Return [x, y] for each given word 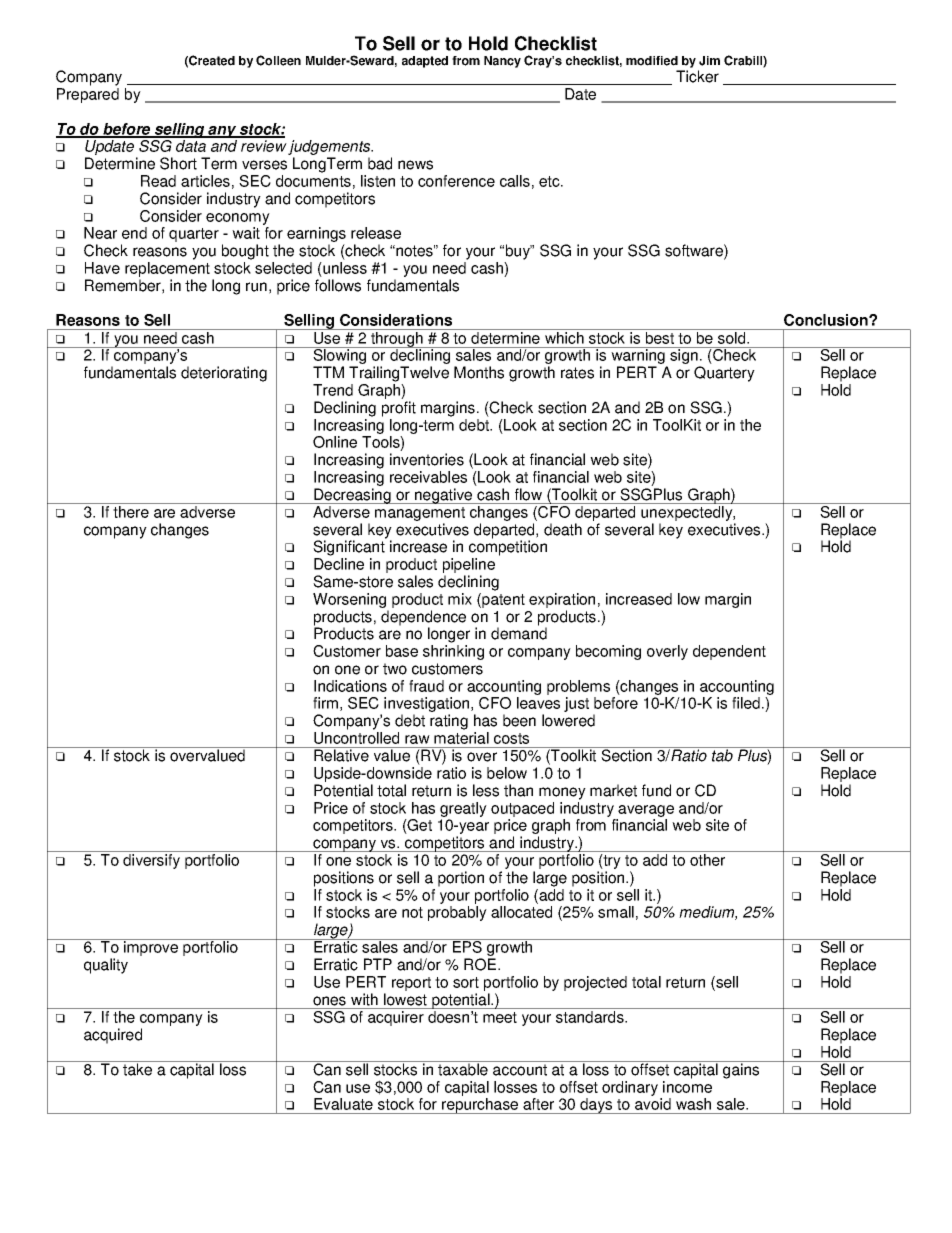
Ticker [697, 76]
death [563, 529]
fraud [426, 686]
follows [338, 285]
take [138, 1068]
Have [102, 268]
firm [325, 703]
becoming [608, 652]
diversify [151, 861]
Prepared [88, 95]
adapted [425, 62]
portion [461, 879]
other [707, 860]
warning [638, 357]
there [131, 512]
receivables [428, 477]
